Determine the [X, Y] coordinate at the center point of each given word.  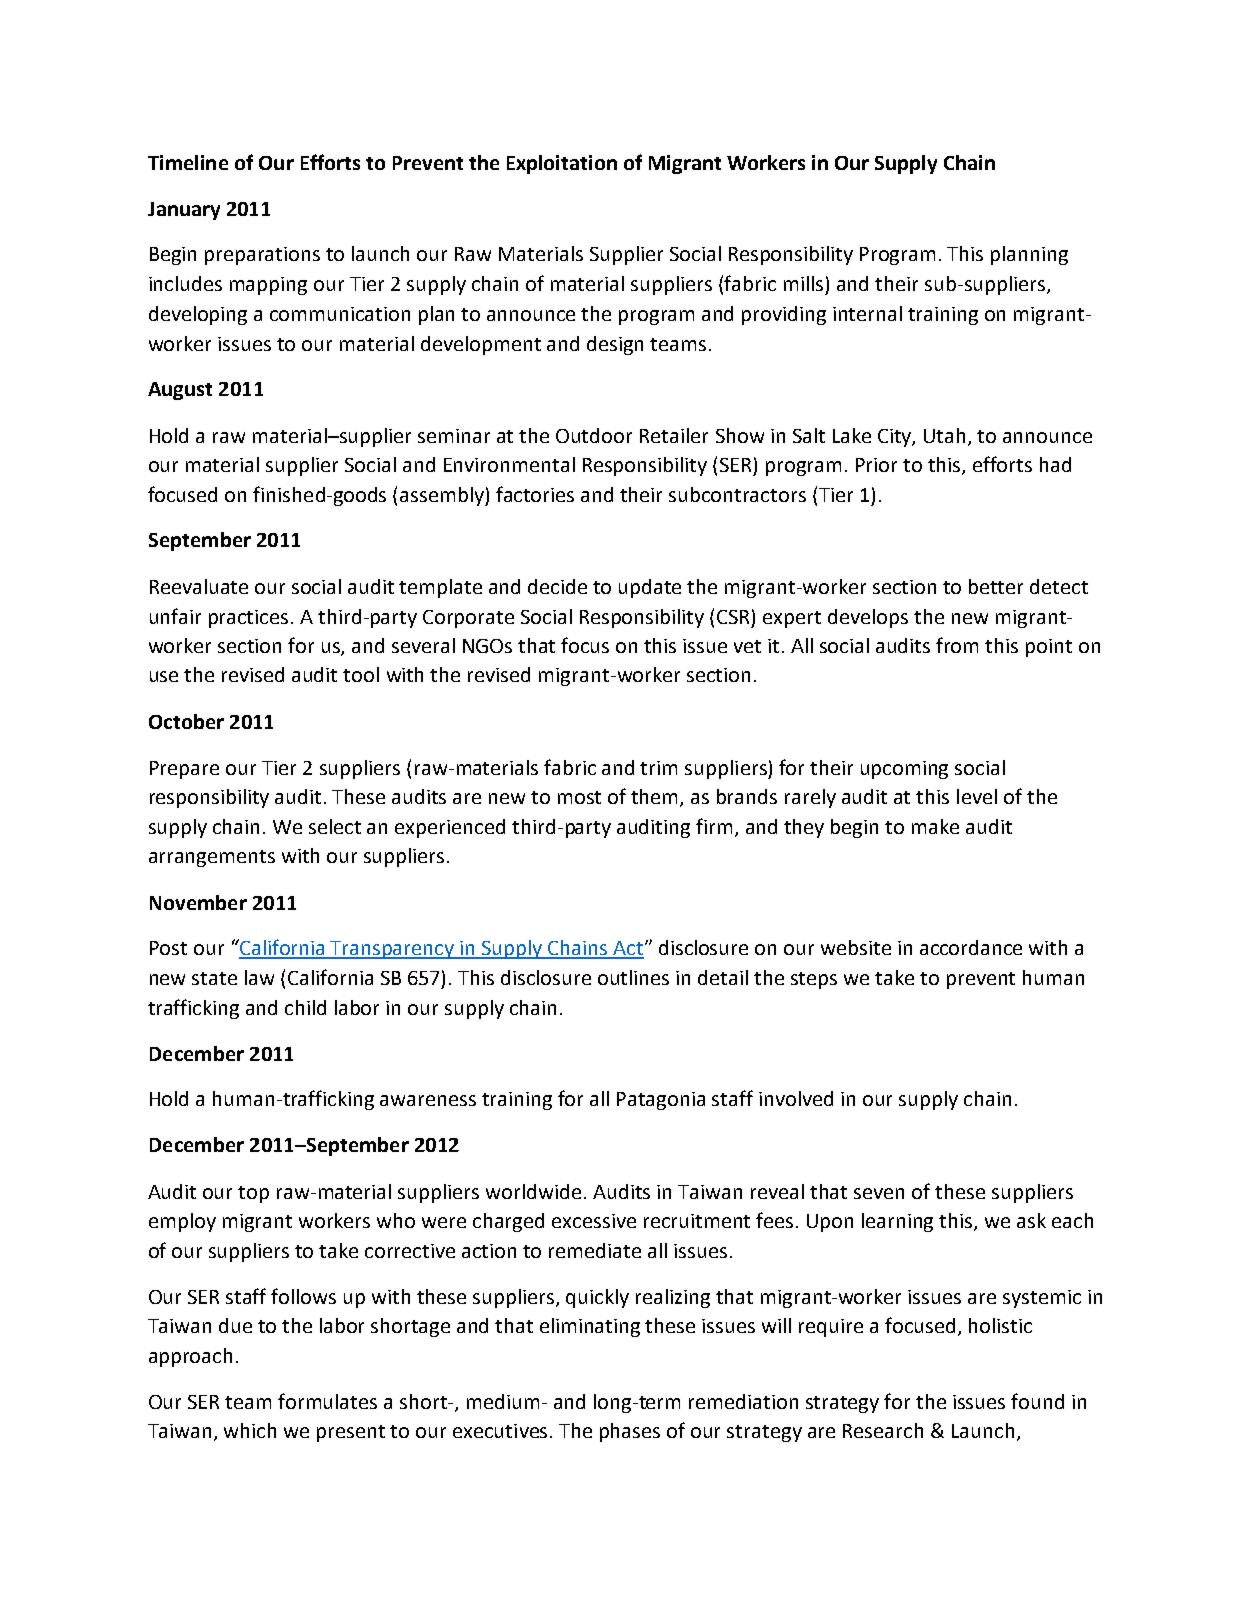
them [656, 798]
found [1037, 1401]
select [335, 826]
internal [867, 313]
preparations [262, 256]
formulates [327, 1401]
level [977, 796]
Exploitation [562, 164]
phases [630, 1432]
